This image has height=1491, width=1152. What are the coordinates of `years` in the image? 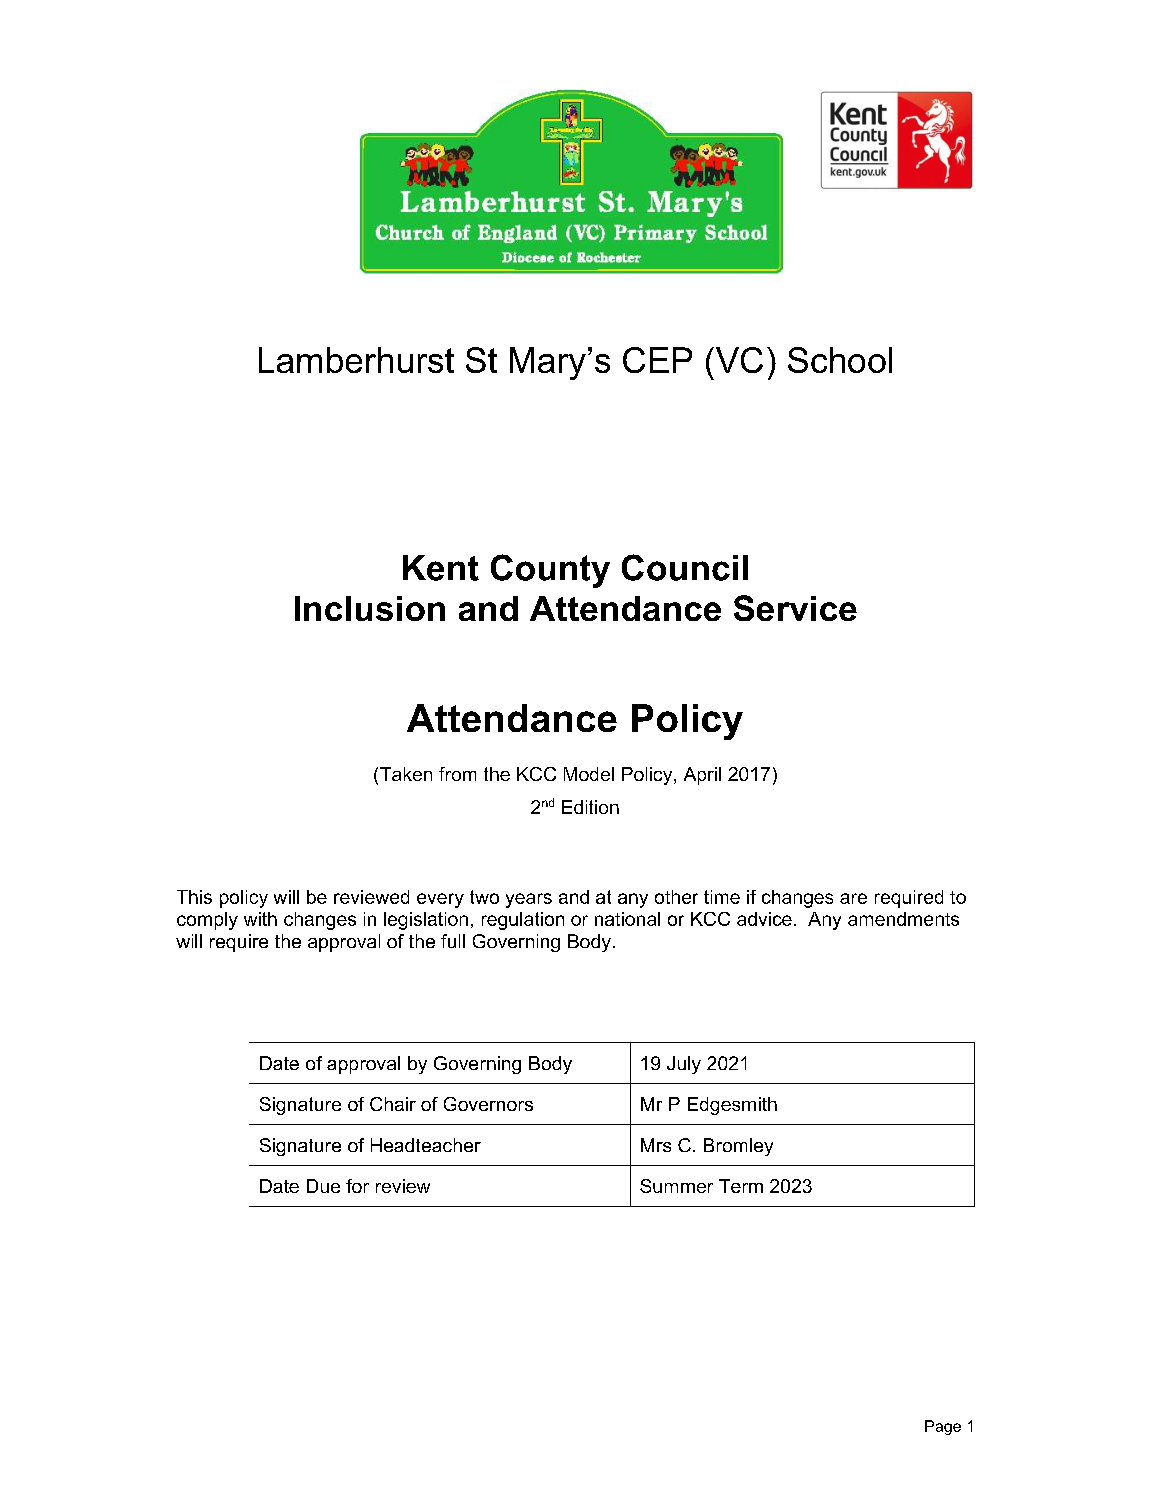 It's located at (529, 900).
